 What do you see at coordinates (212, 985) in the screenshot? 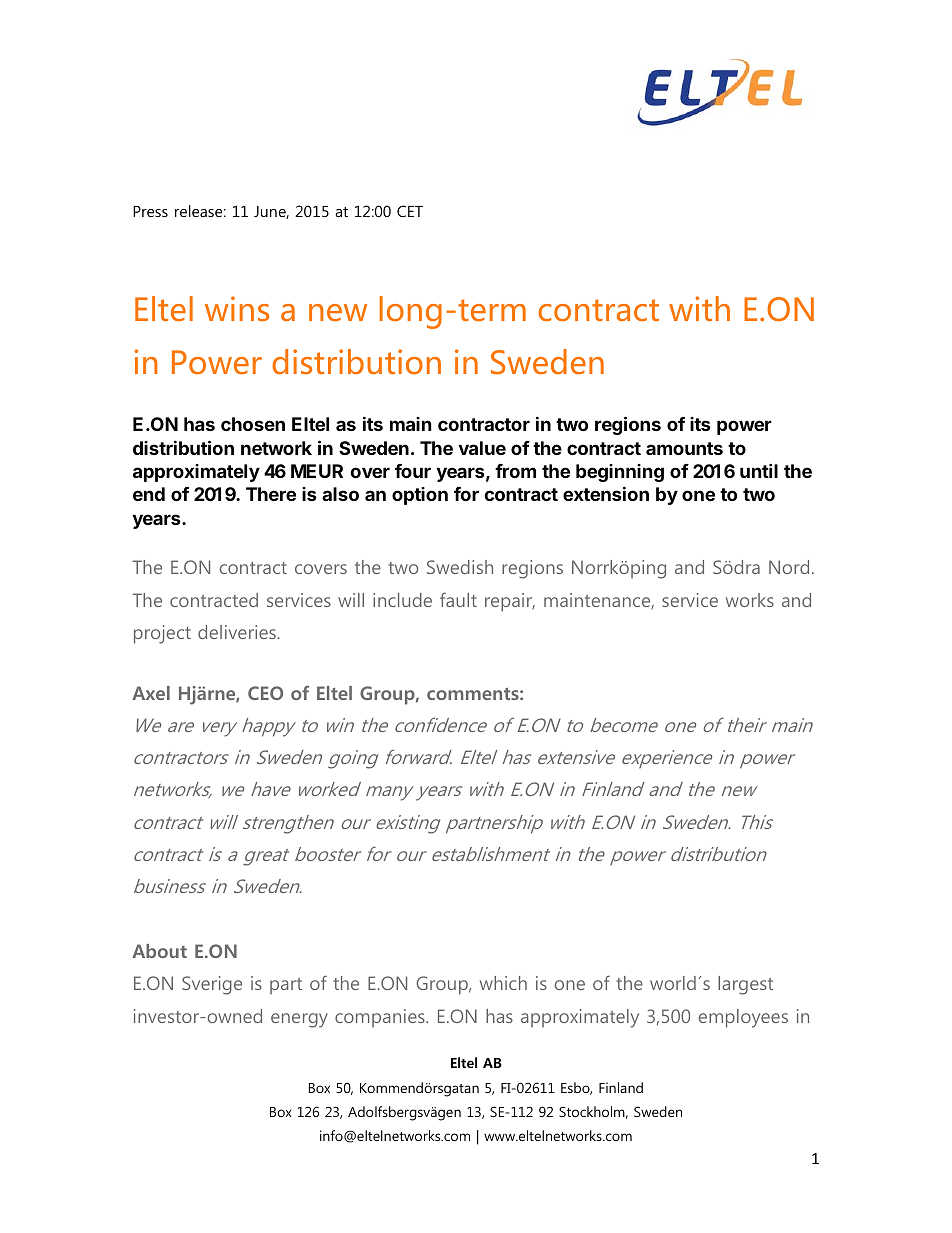
I see `Sverige` at bounding box center [212, 985].
